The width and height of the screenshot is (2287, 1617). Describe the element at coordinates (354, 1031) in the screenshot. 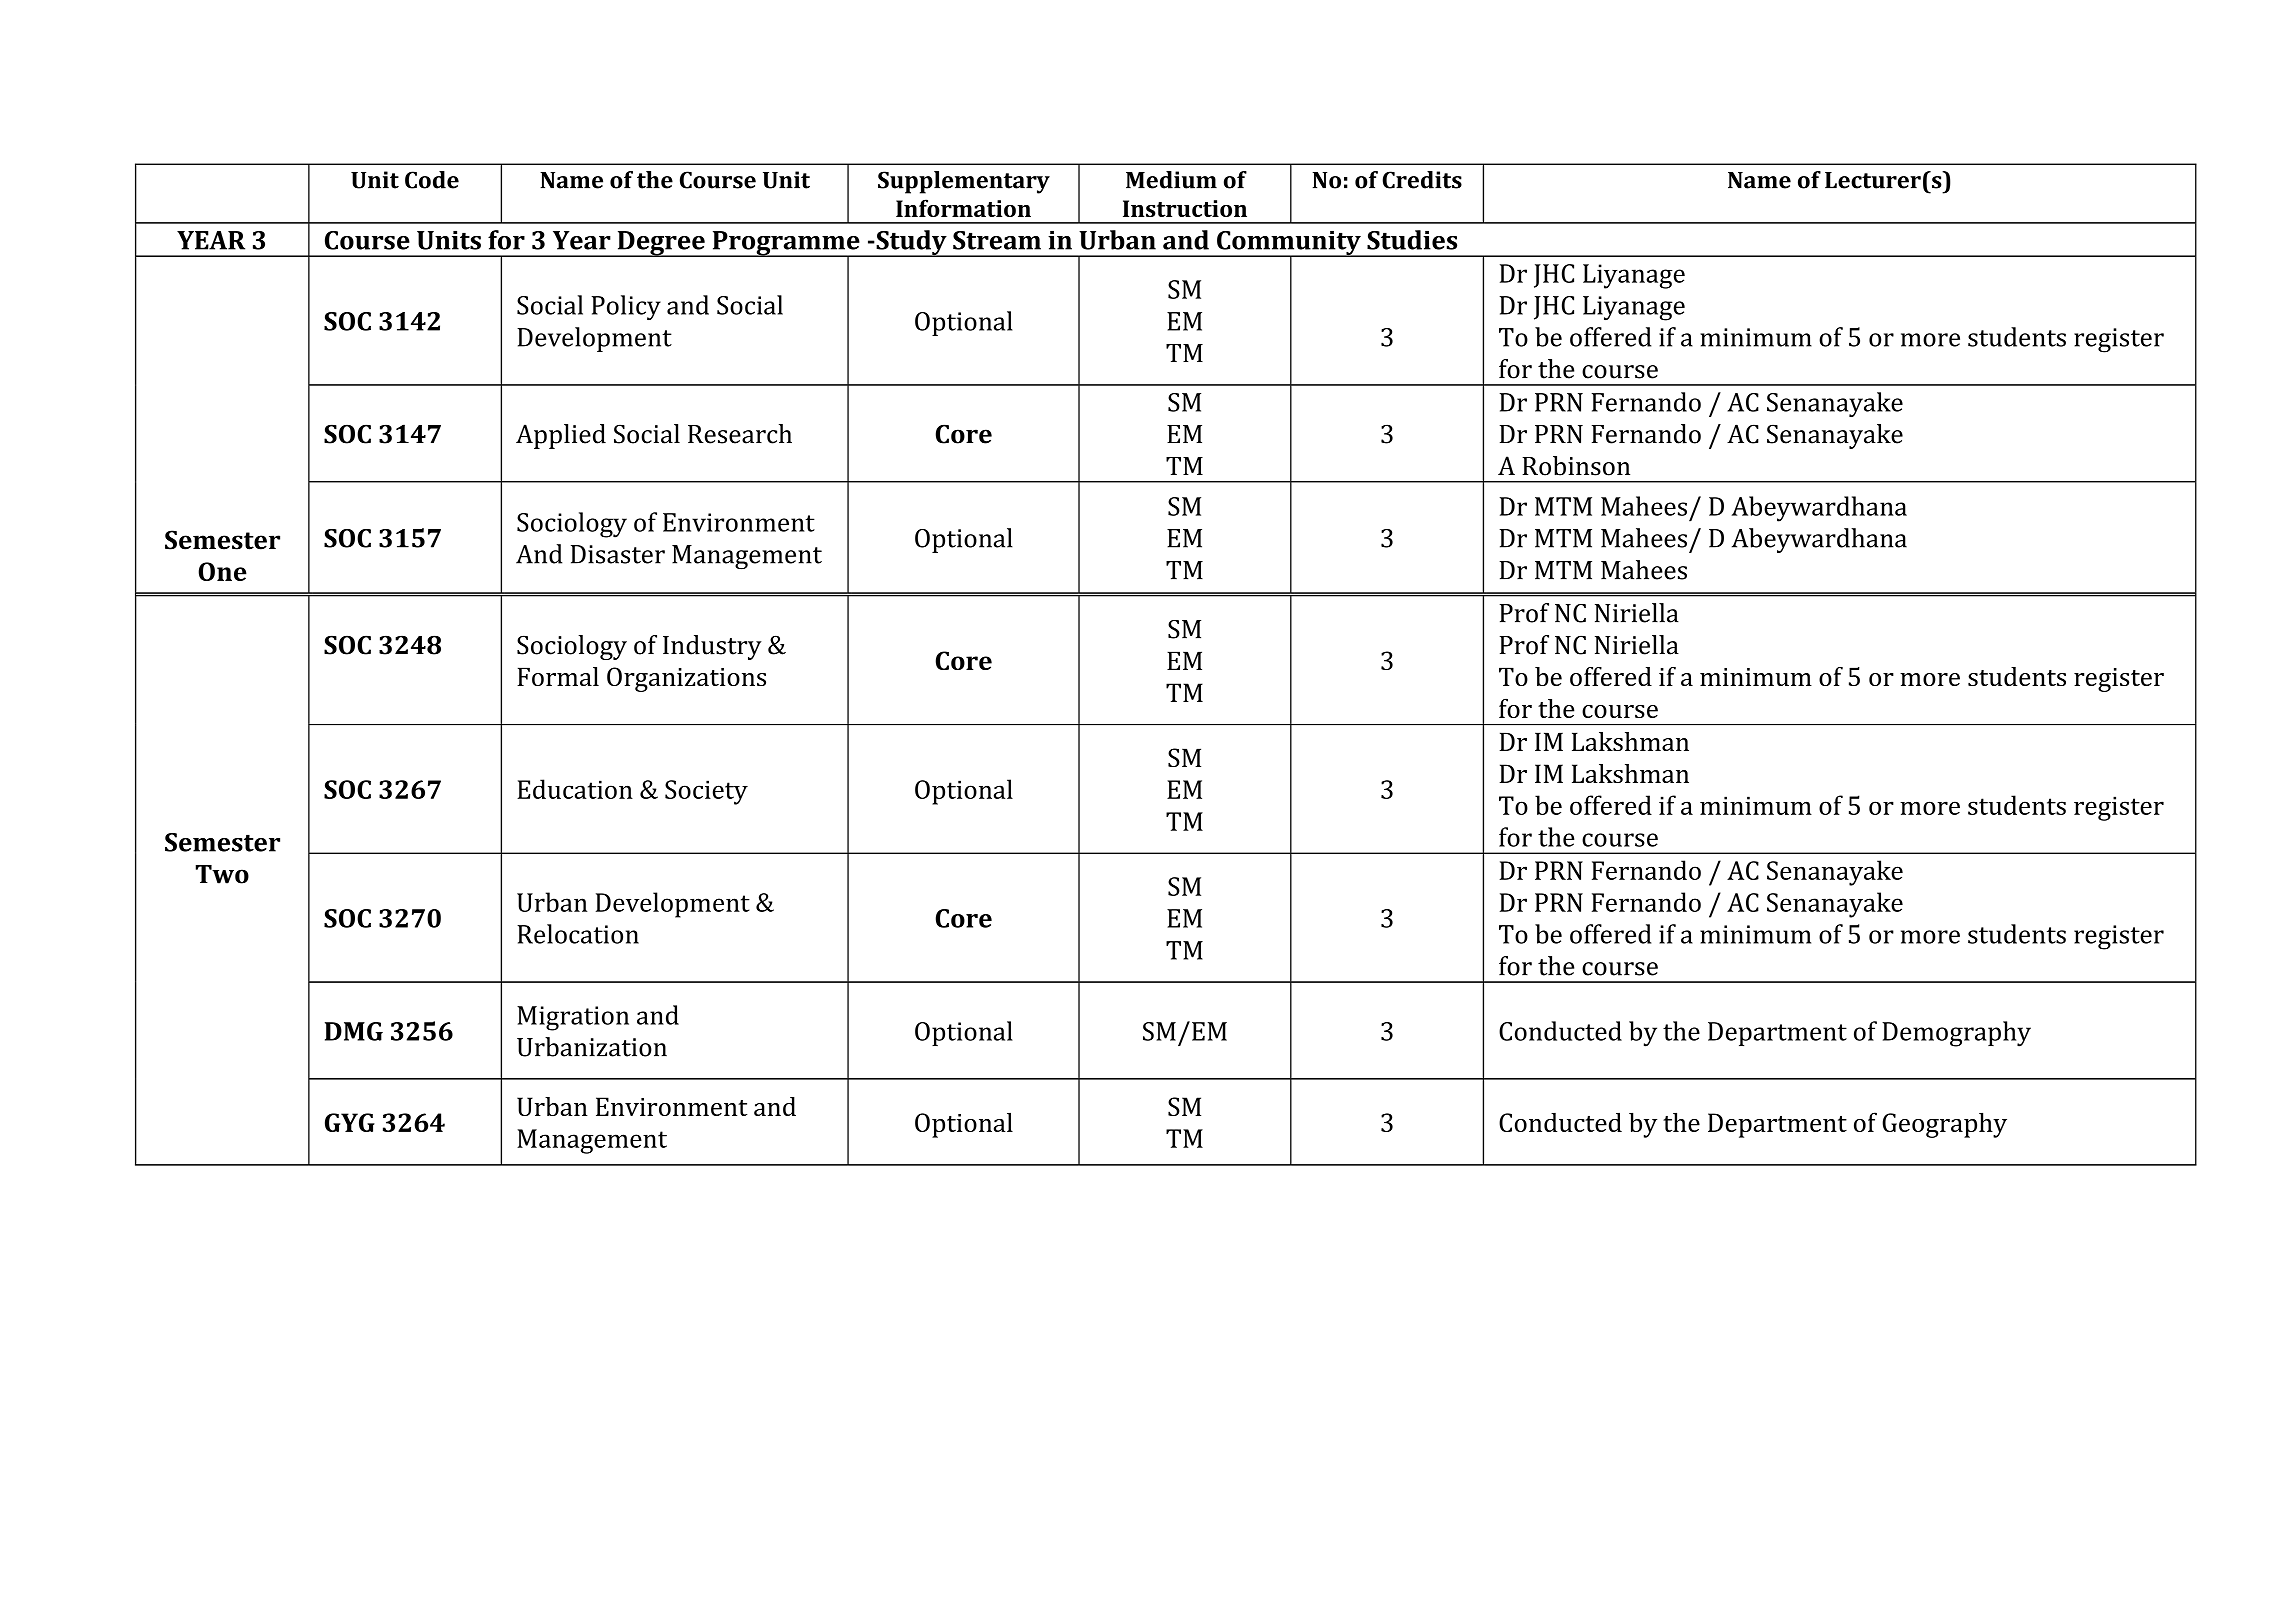

I see `DMG` at that location.
